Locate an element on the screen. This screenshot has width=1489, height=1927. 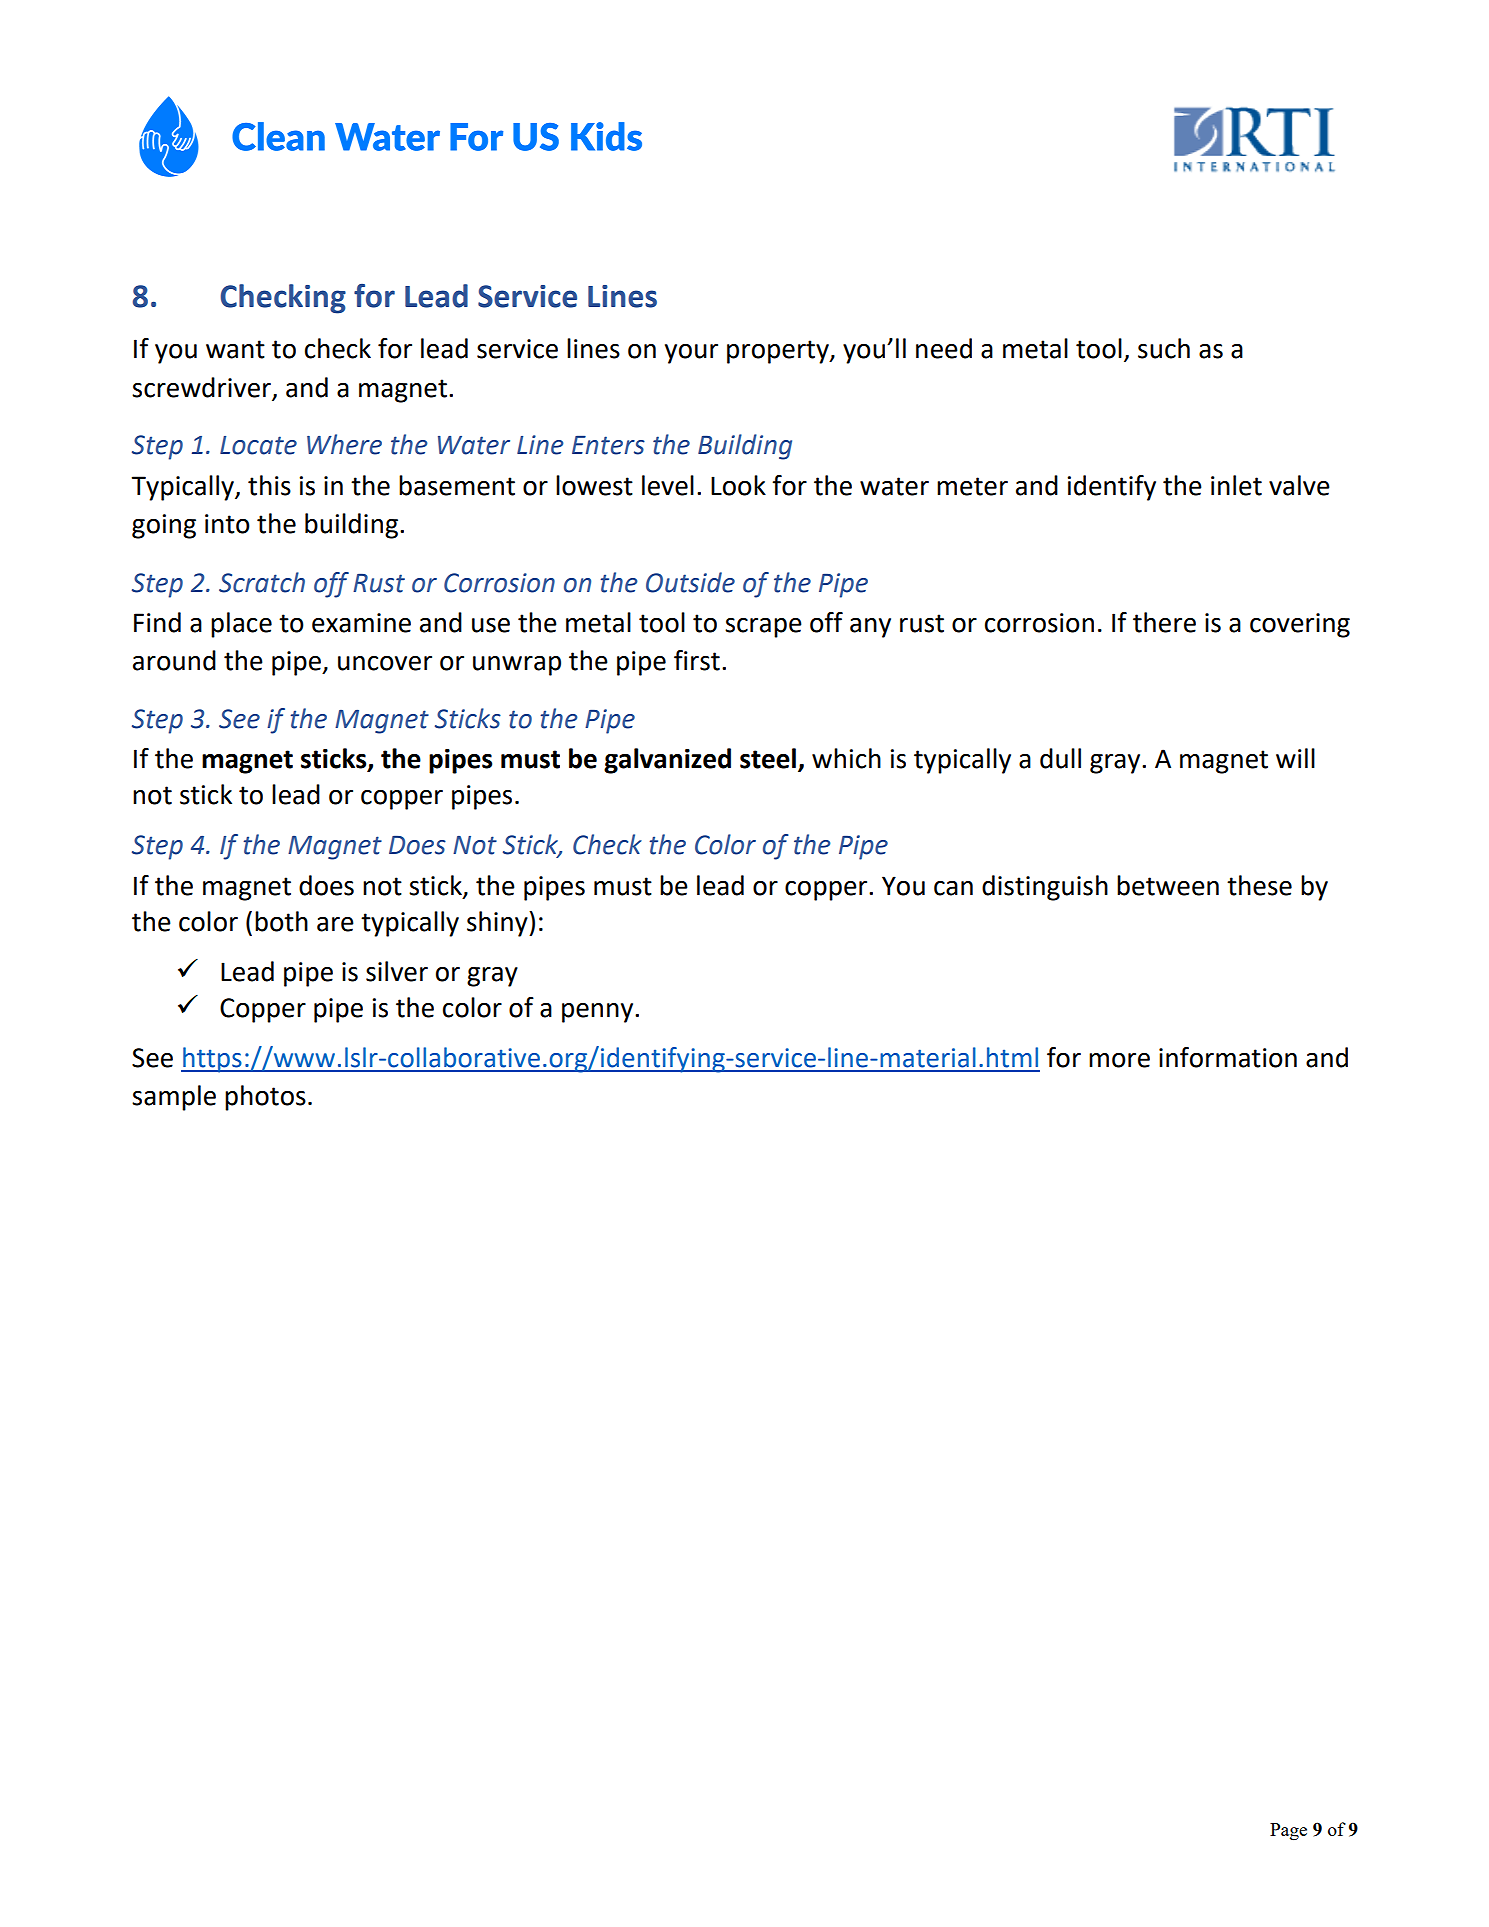
penny is located at coordinates (599, 1013).
